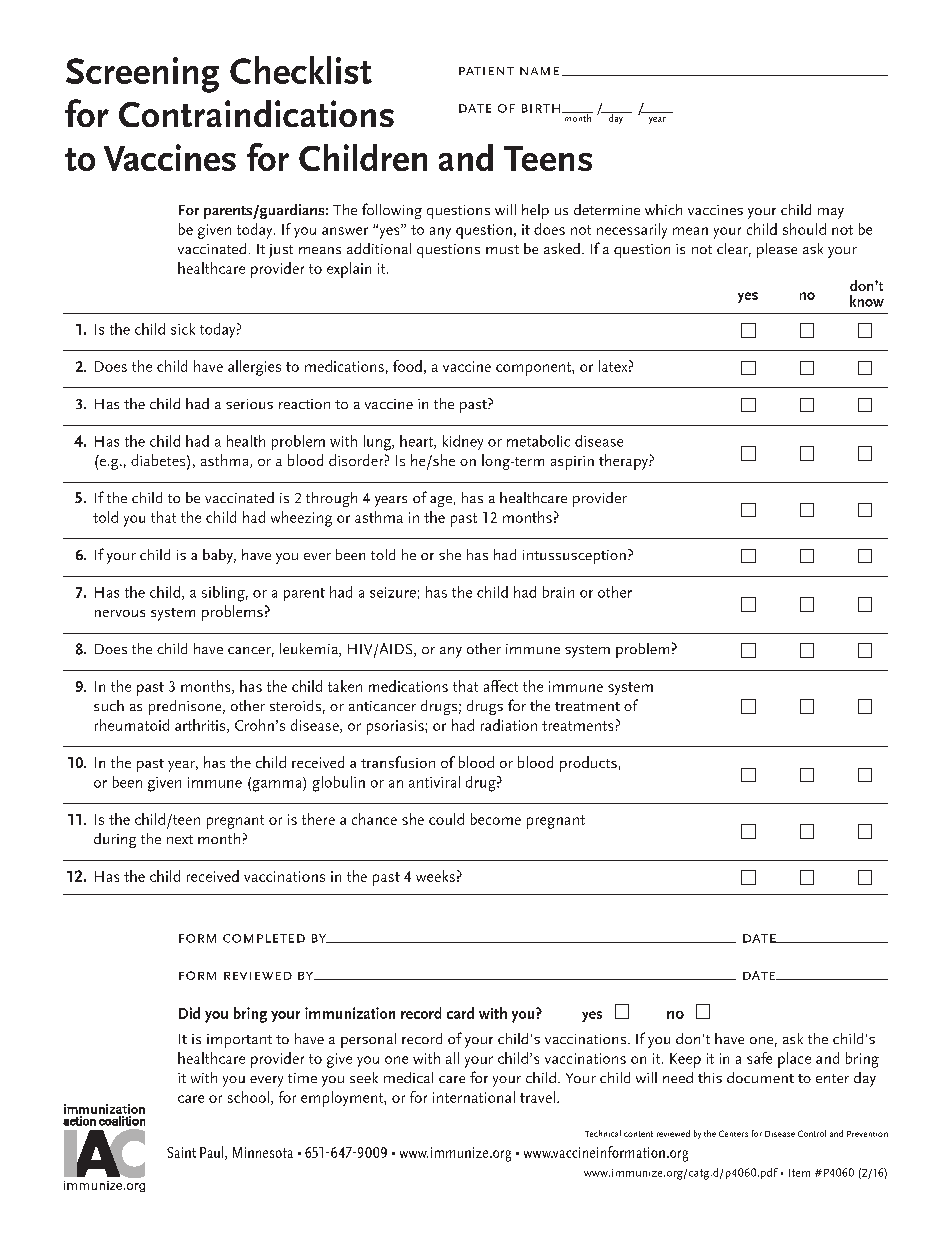  What do you see at coordinates (624, 462) in the screenshot?
I see `therapy` at bounding box center [624, 462].
